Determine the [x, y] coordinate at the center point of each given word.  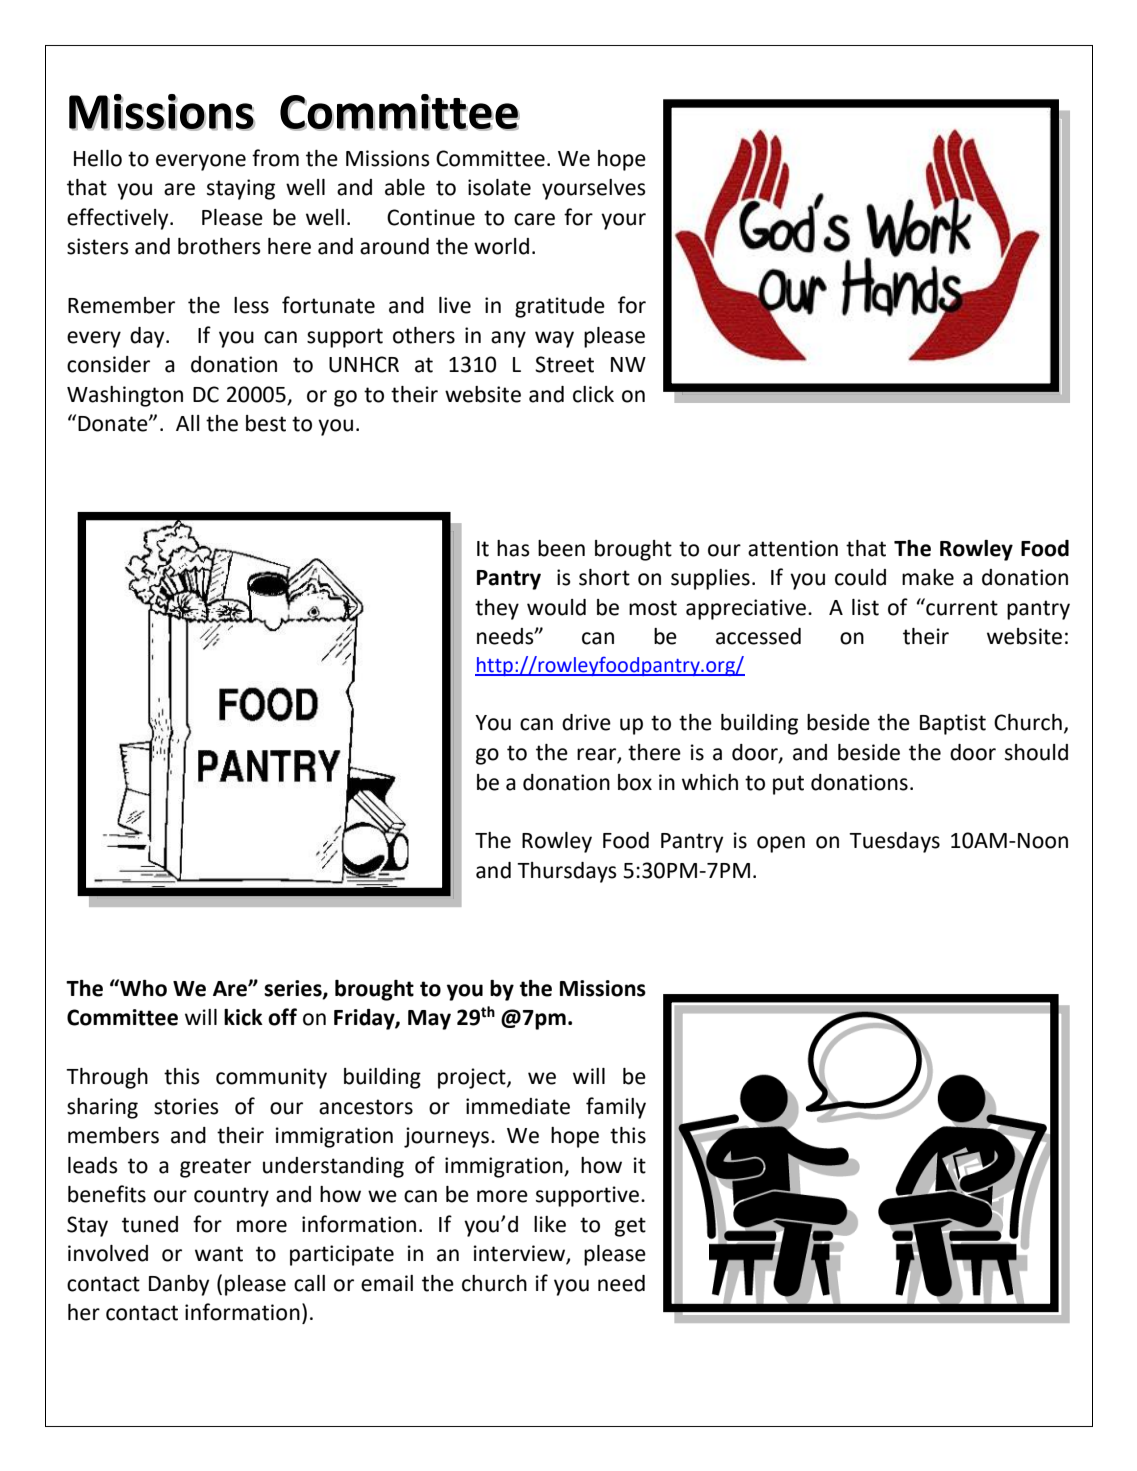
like [550, 1224]
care [534, 219]
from [275, 158]
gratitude [560, 307]
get [630, 1227]
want [219, 1254]
